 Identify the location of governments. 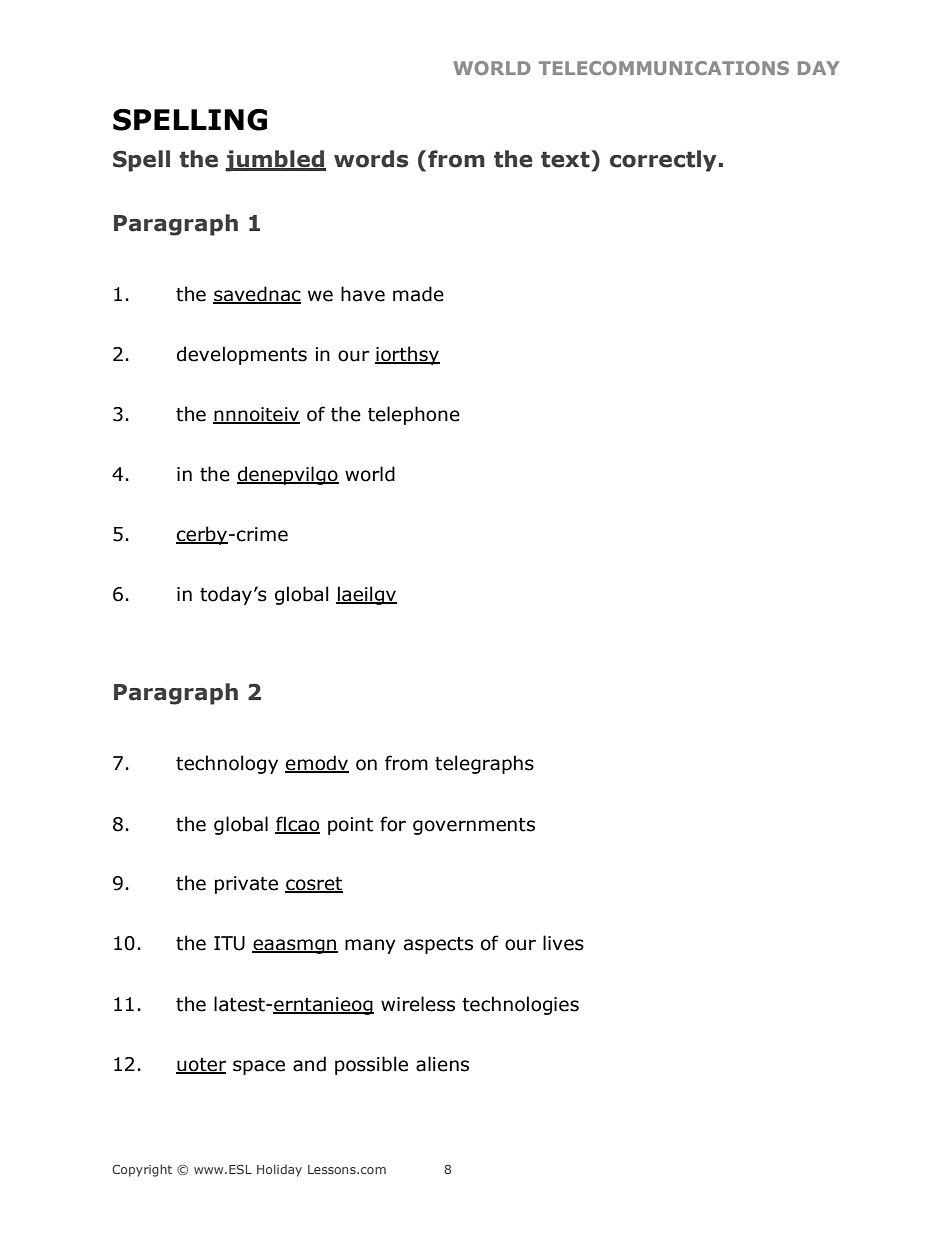
(474, 826).
